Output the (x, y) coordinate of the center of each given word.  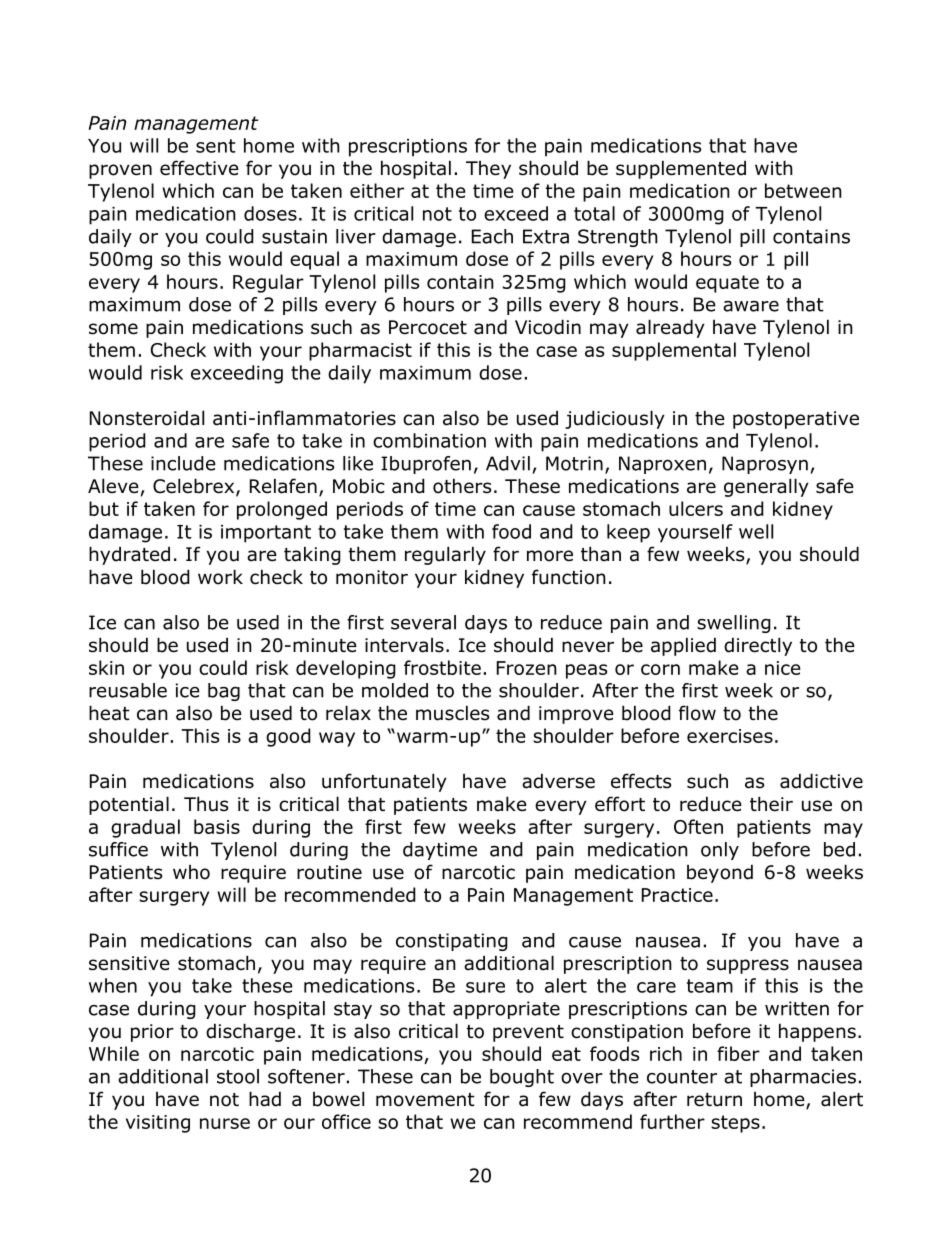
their (771, 804)
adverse (558, 781)
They (488, 170)
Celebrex (195, 487)
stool (238, 1076)
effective (199, 168)
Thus (206, 804)
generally (766, 487)
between (803, 190)
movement (425, 1100)
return (714, 1100)
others (462, 486)
